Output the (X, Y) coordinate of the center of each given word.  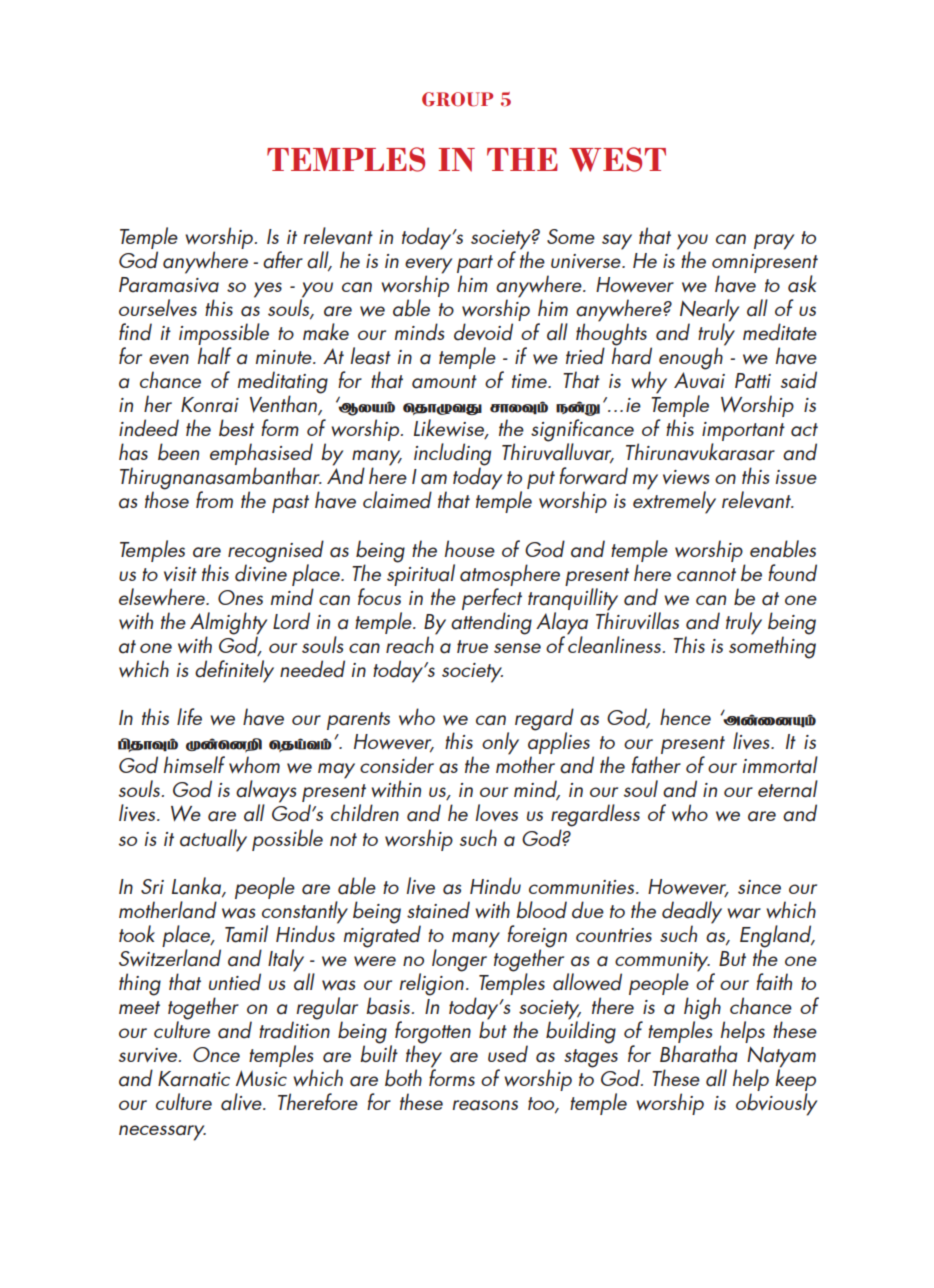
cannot (706, 575)
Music (261, 1078)
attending (491, 623)
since (759, 887)
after (283, 260)
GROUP (457, 99)
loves (497, 812)
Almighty (228, 624)
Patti (753, 381)
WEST (617, 159)
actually (213, 840)
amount (444, 382)
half (215, 354)
